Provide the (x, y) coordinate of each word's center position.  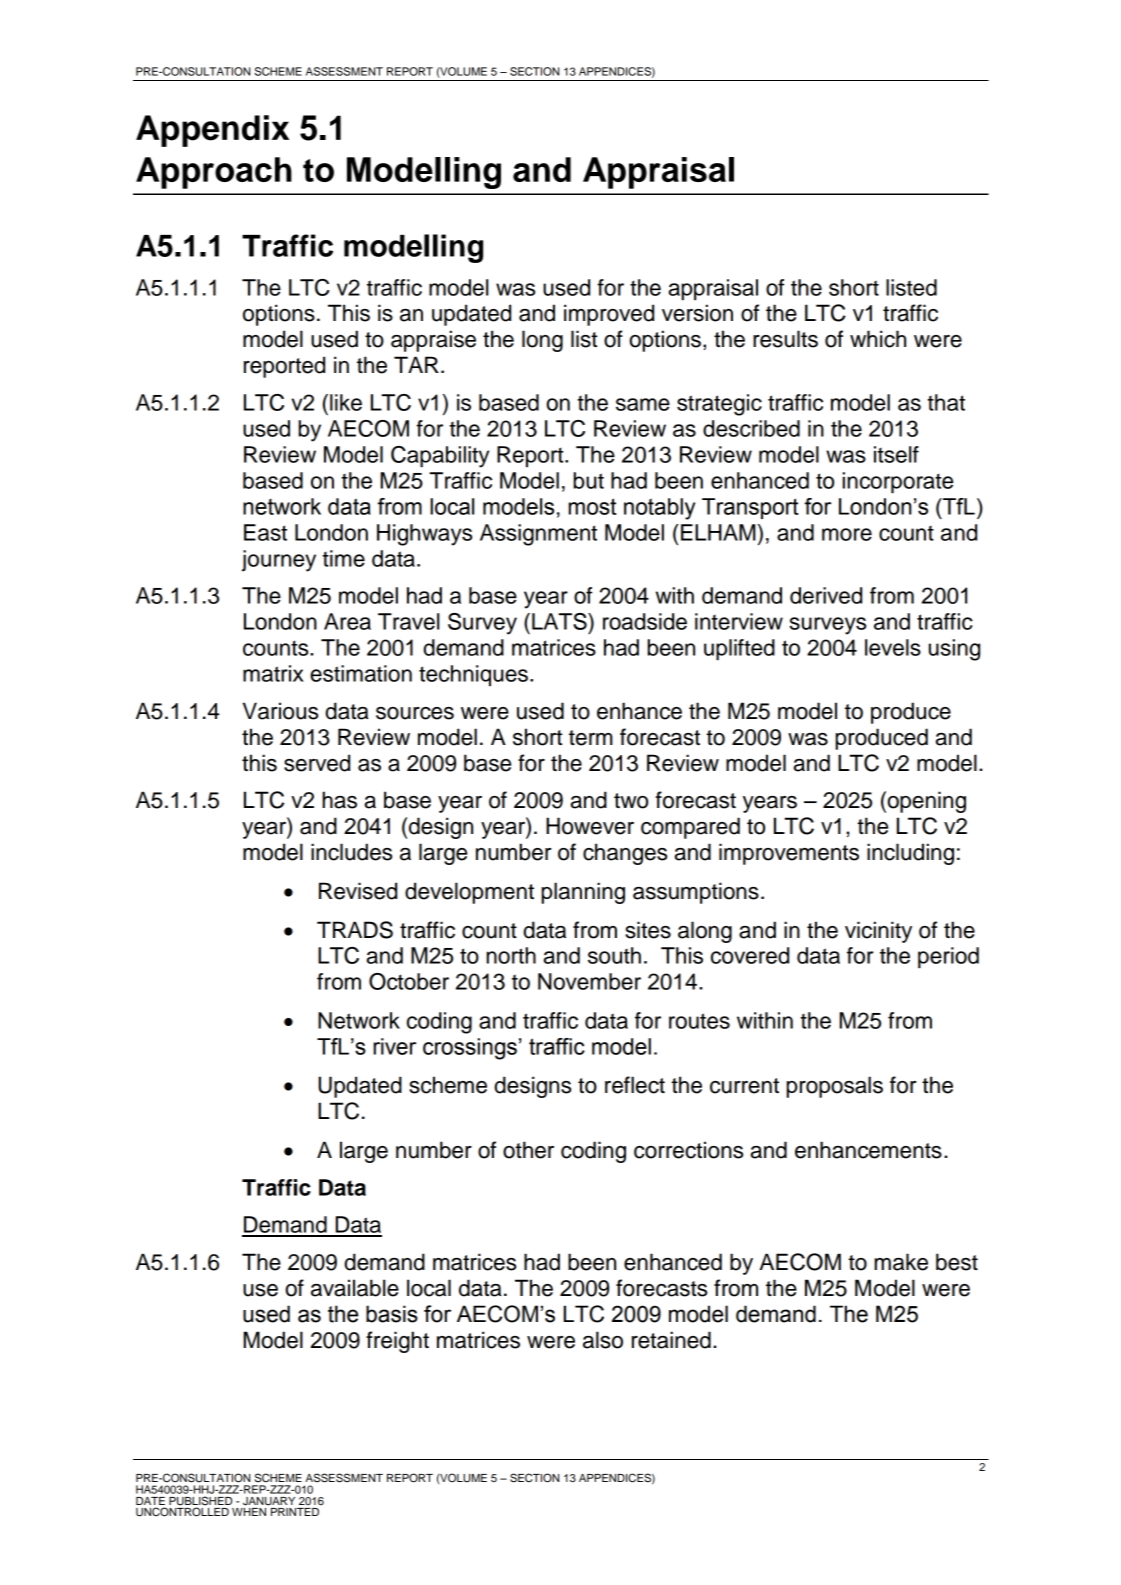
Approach (214, 173)
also (603, 1340)
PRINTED (295, 1512)
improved (609, 315)
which (878, 339)
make (901, 1262)
